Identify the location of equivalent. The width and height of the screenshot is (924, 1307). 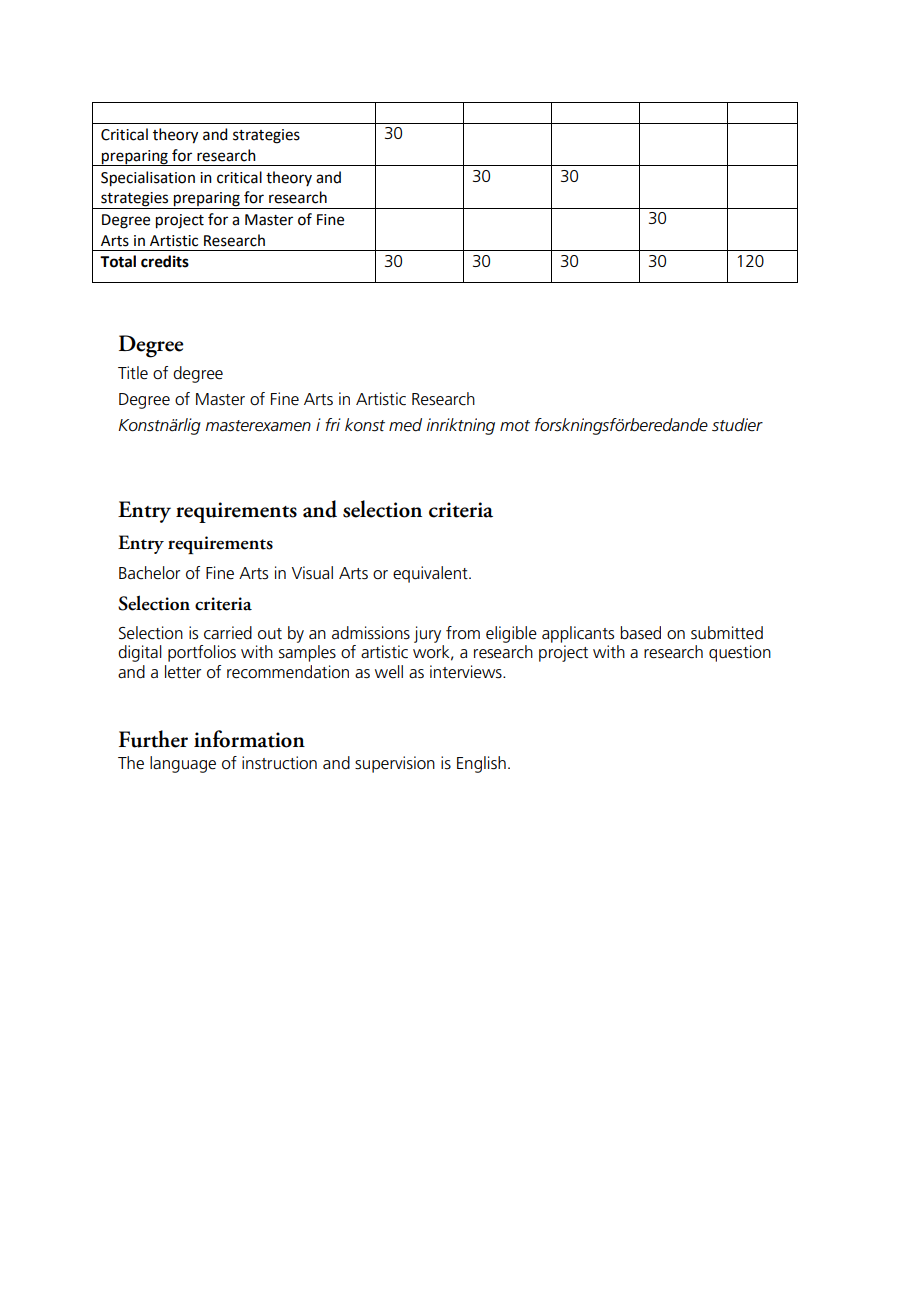
(431, 574).
